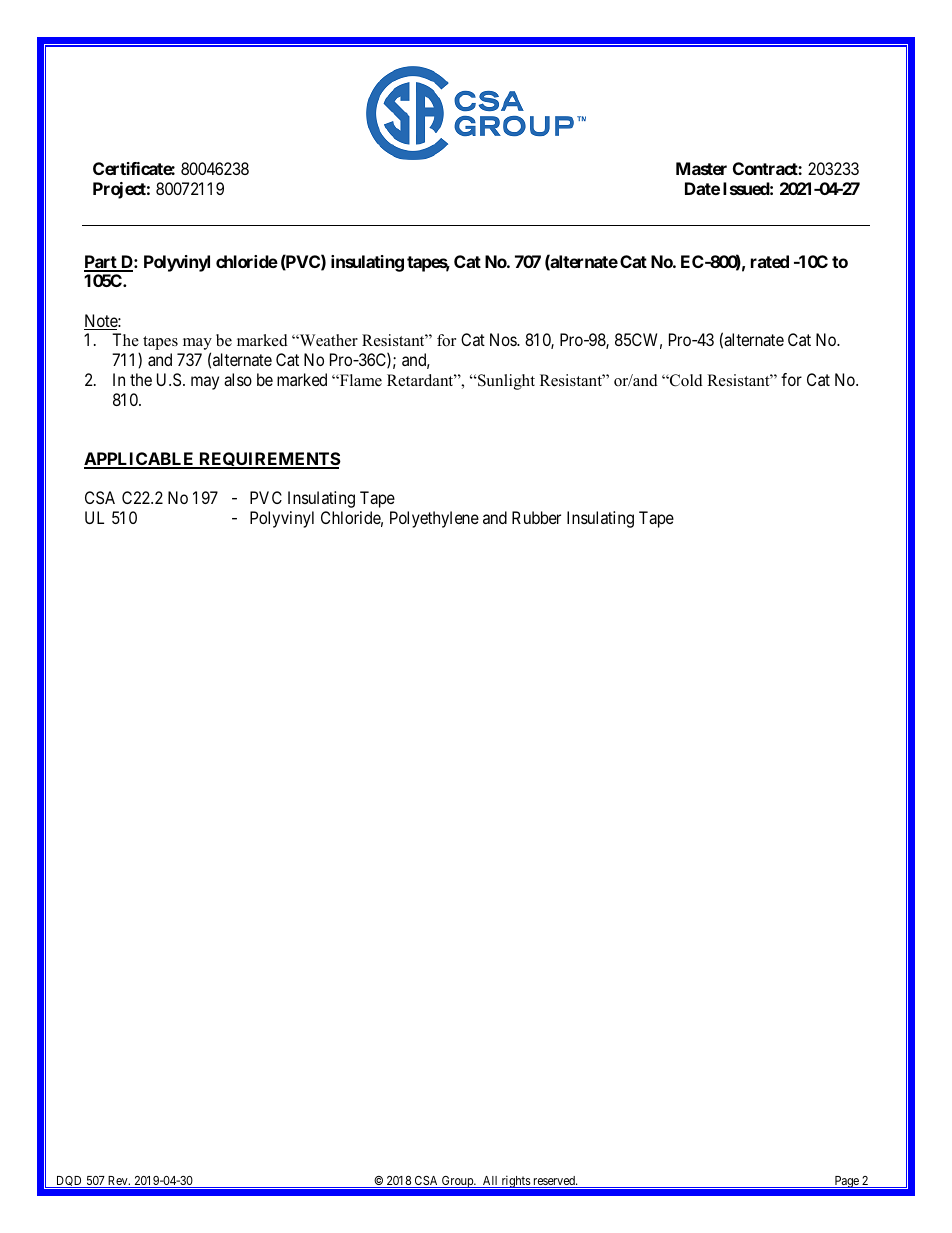  Describe the element at coordinates (685, 380) in the page. I see `Cold` at that location.
